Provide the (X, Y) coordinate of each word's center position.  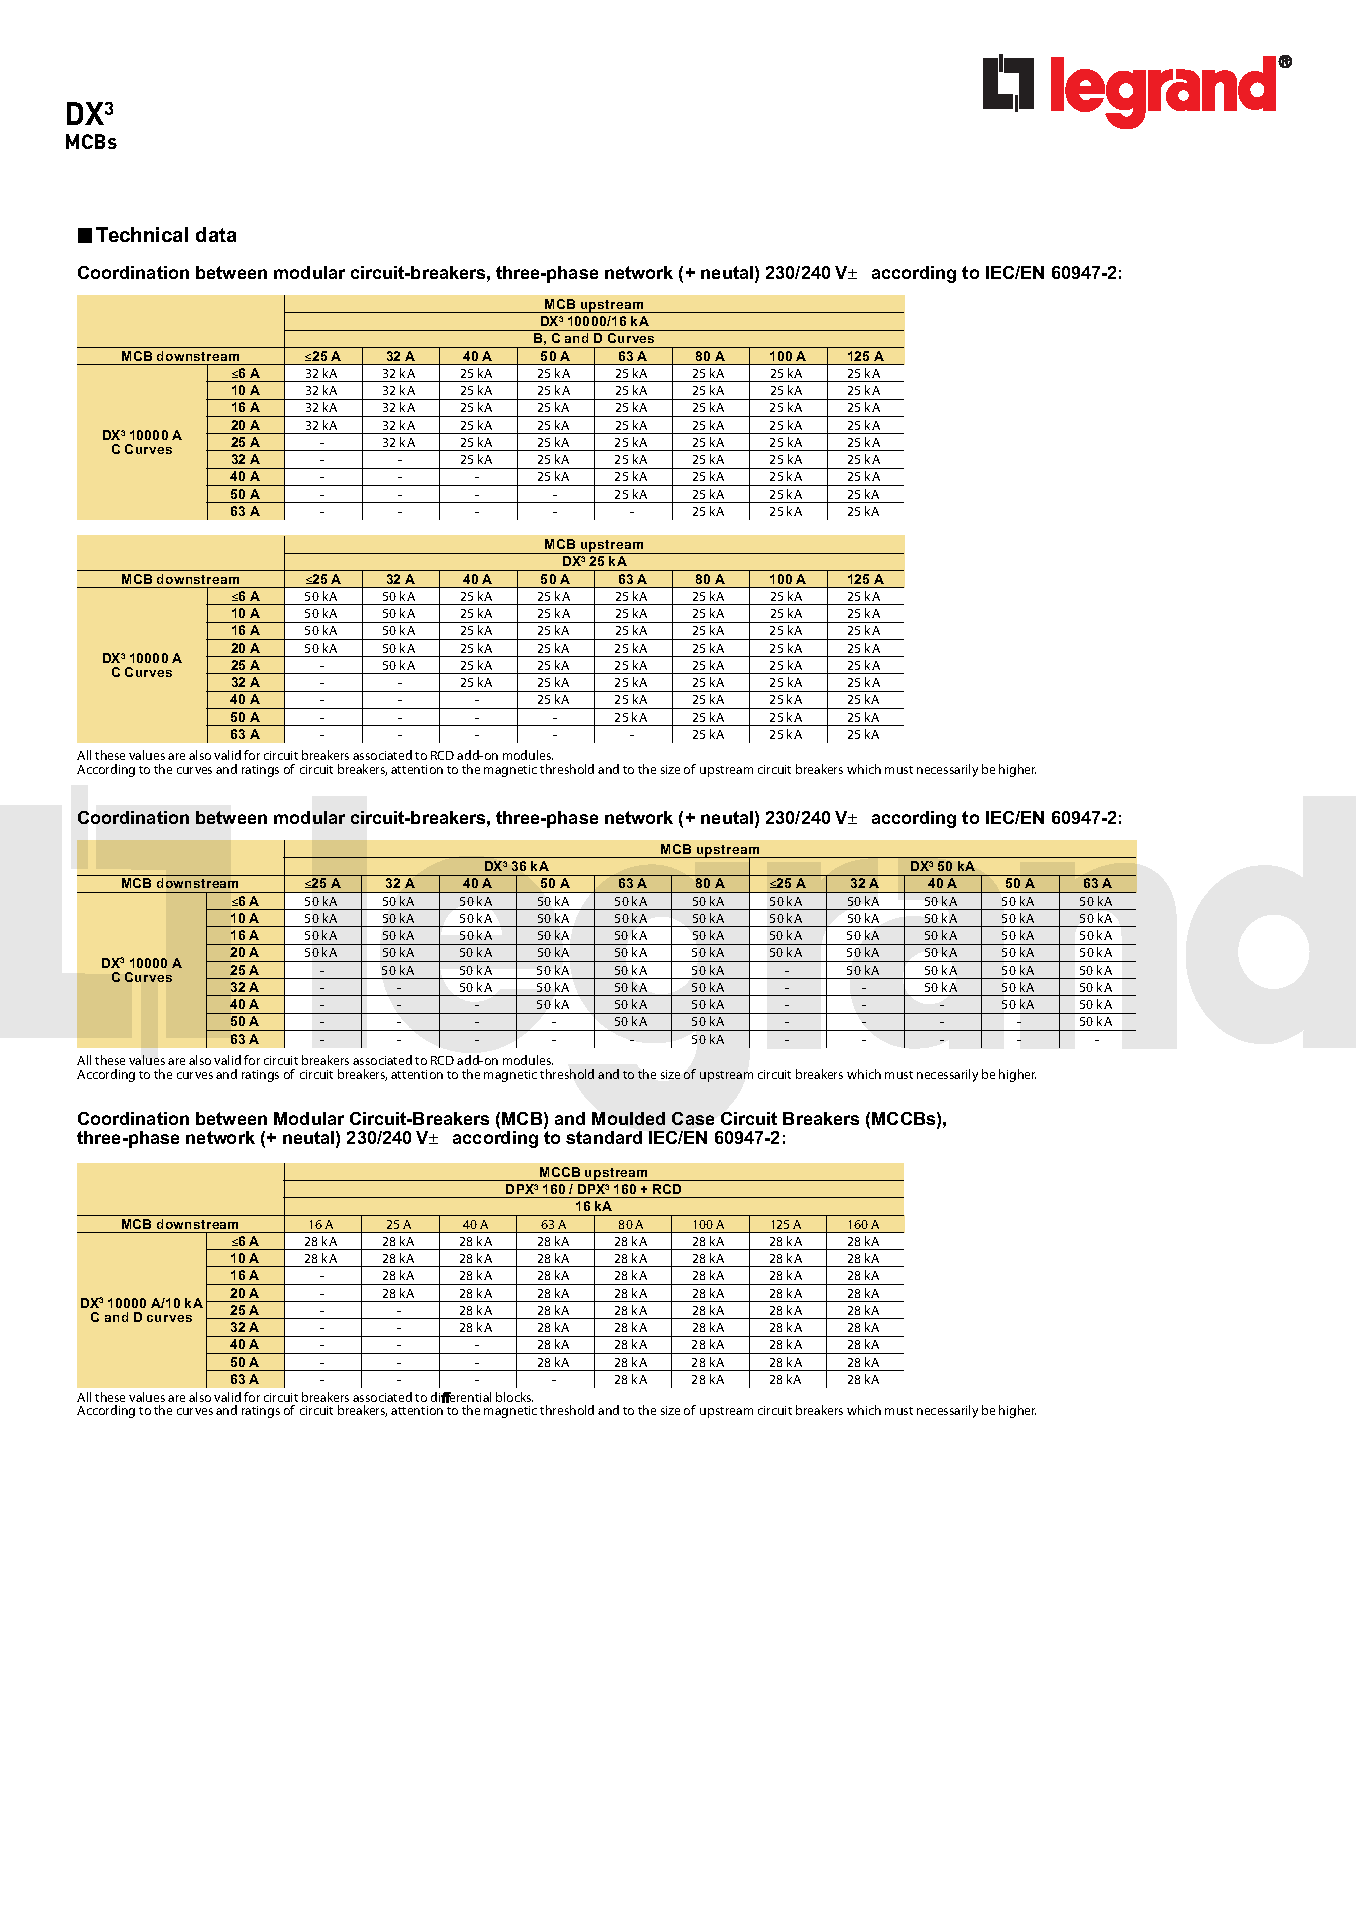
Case (693, 1118)
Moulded (628, 1118)
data (216, 234)
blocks (514, 1397)
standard (604, 1137)
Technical (142, 234)
